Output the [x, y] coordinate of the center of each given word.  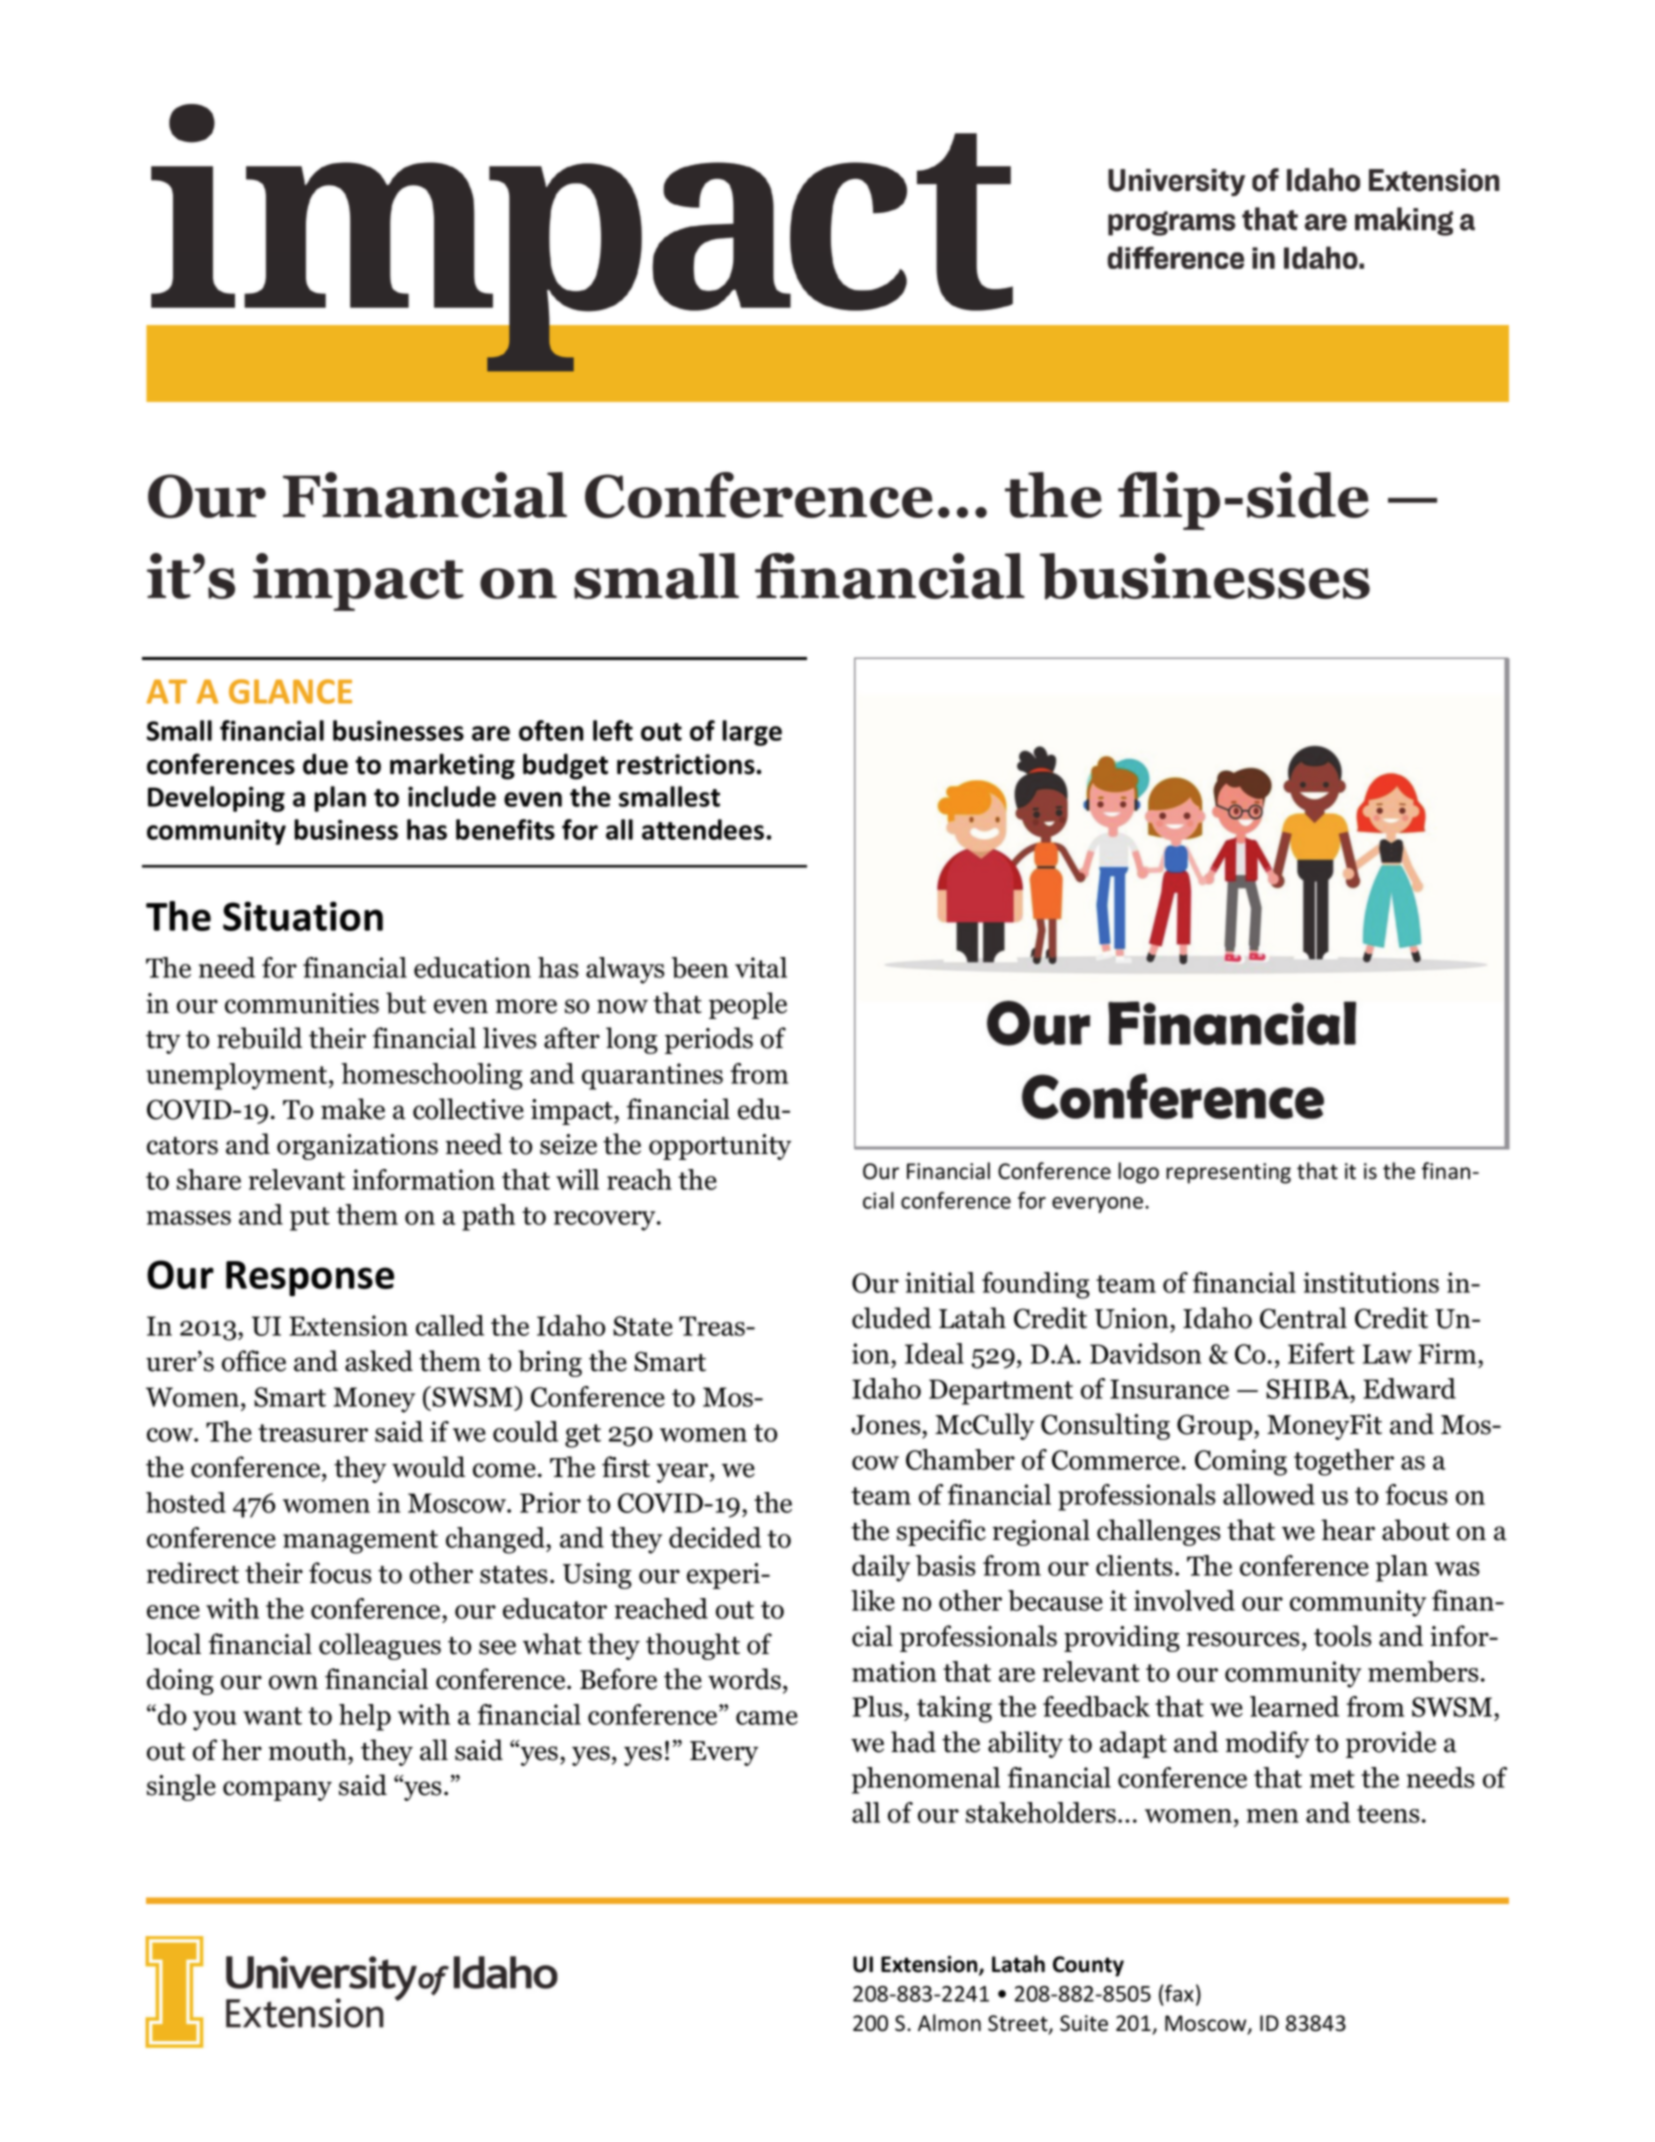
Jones [887, 1425]
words [744, 1679]
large [752, 733]
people [748, 1005]
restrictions [687, 764]
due [325, 764]
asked [379, 1361]
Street [1019, 2024]
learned [1294, 1706]
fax [1178, 1993]
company [277, 1791]
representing [1228, 1173]
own [293, 1682]
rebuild [259, 1038]
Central [1303, 1318]
